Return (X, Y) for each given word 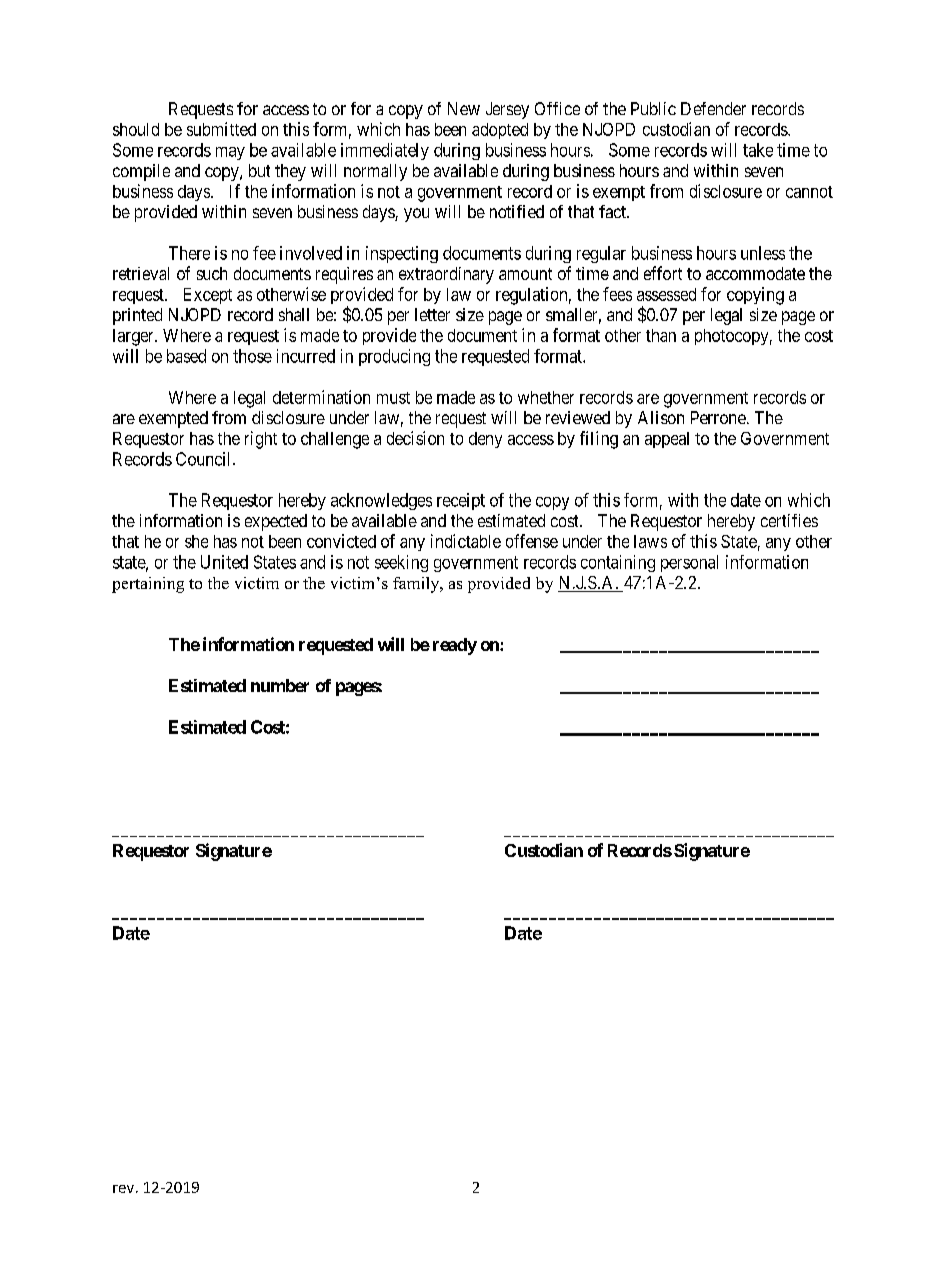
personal (689, 563)
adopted (500, 131)
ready (455, 646)
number (280, 685)
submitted (221, 129)
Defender (713, 108)
